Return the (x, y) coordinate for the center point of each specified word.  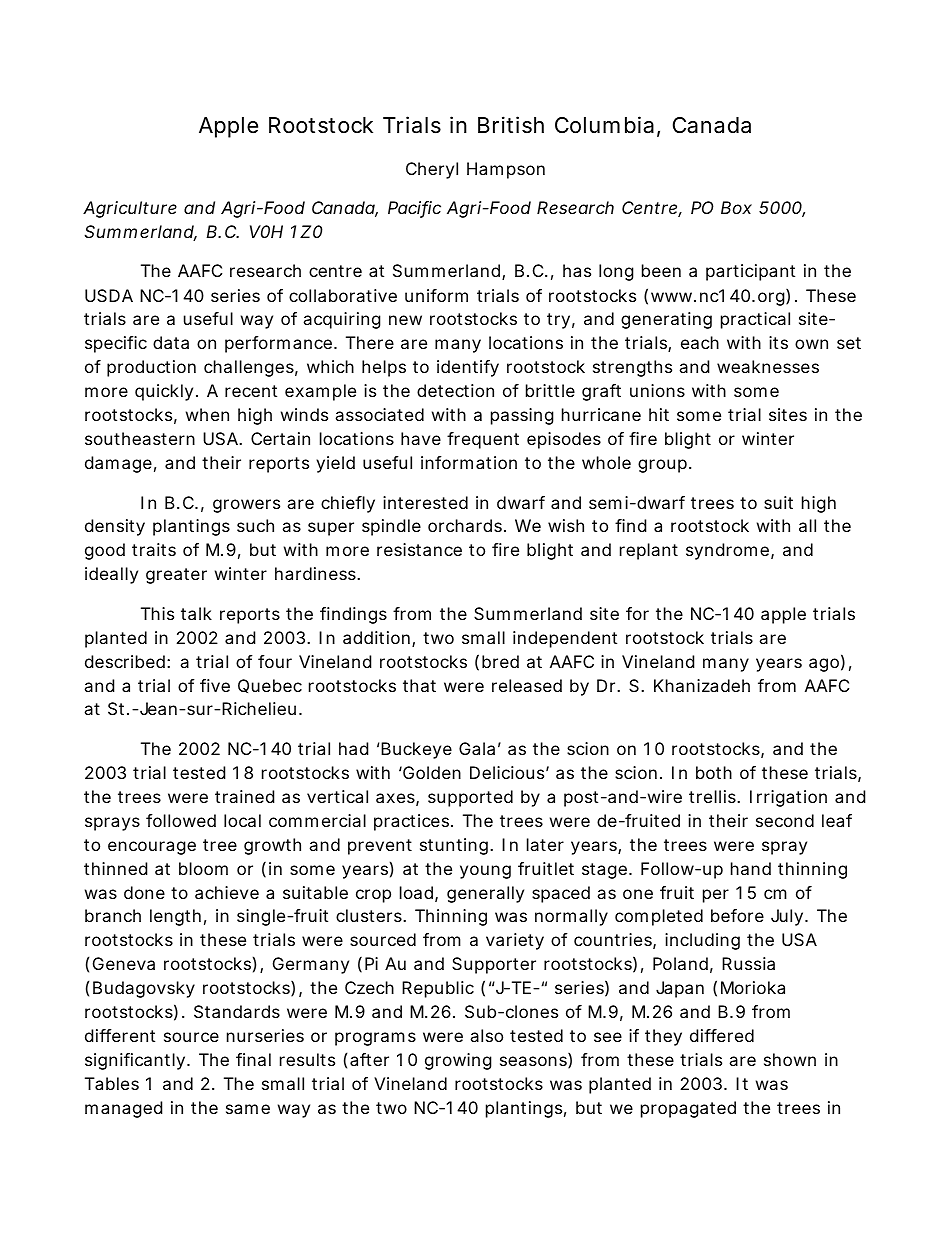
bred (500, 661)
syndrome (727, 551)
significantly (135, 1061)
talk (196, 613)
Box (736, 207)
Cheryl (432, 170)
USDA (109, 295)
